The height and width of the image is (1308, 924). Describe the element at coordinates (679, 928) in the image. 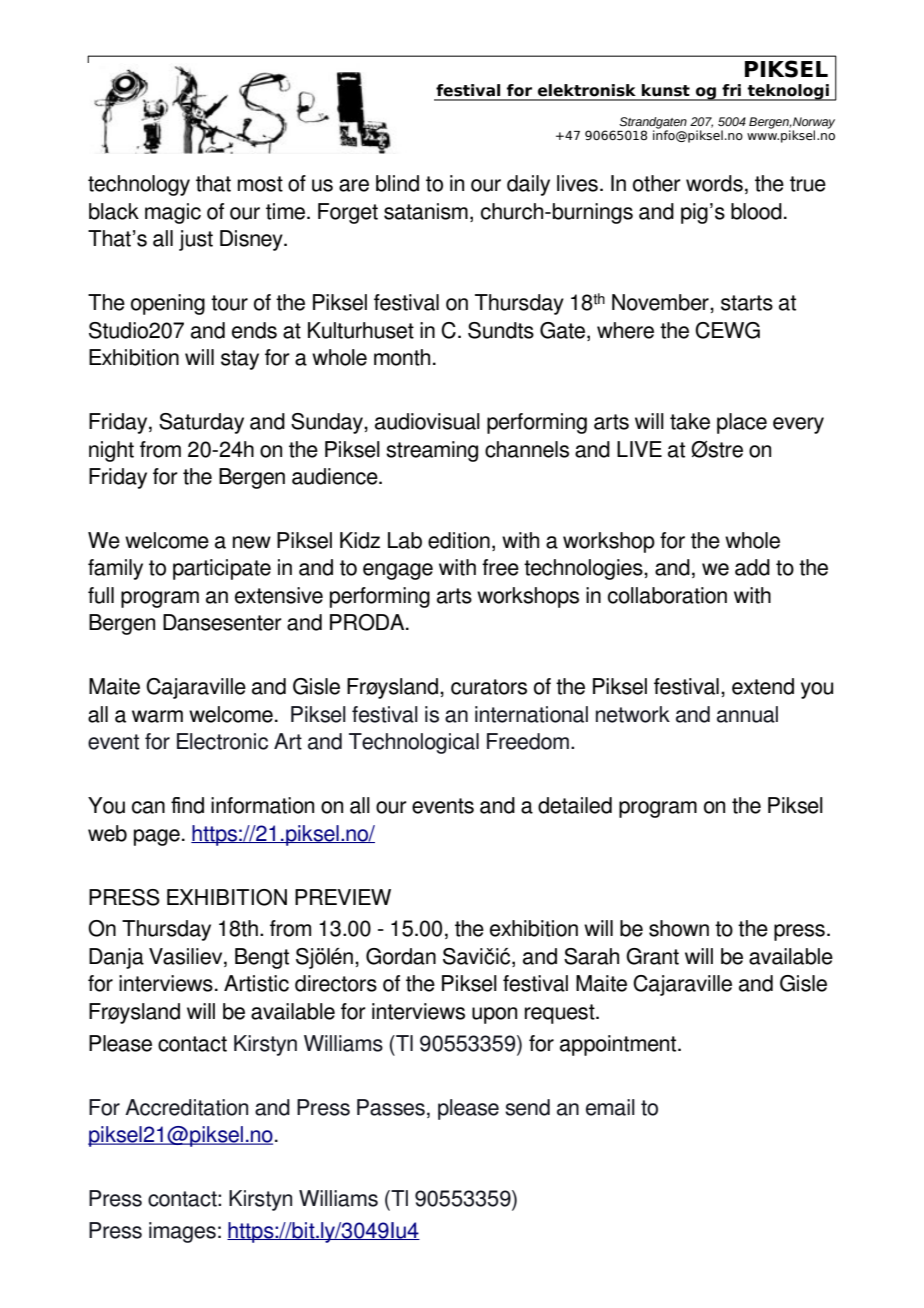

I see `shown` at that location.
